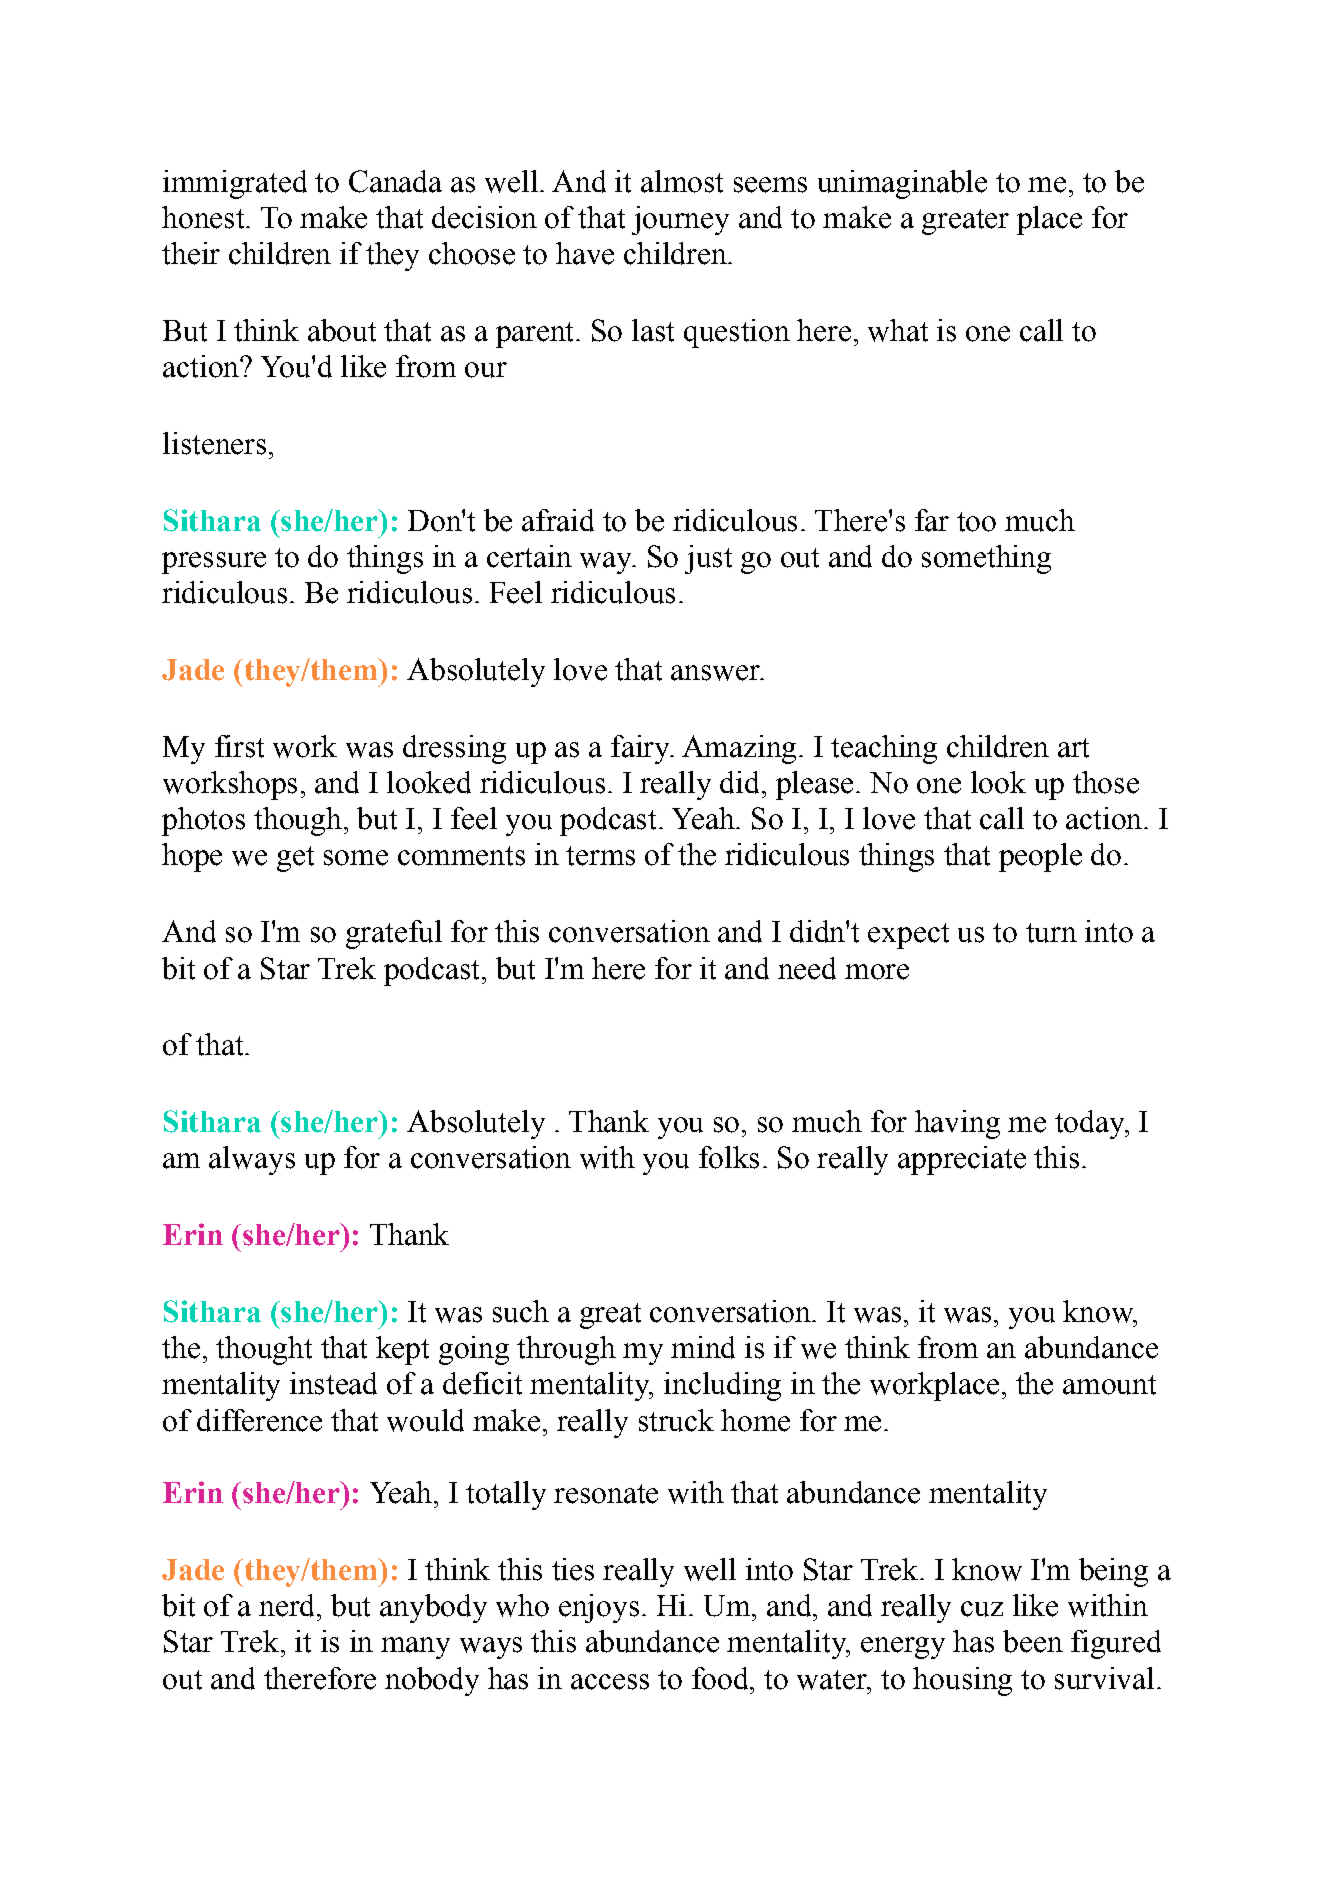  I want to click on terms, so click(600, 856).
